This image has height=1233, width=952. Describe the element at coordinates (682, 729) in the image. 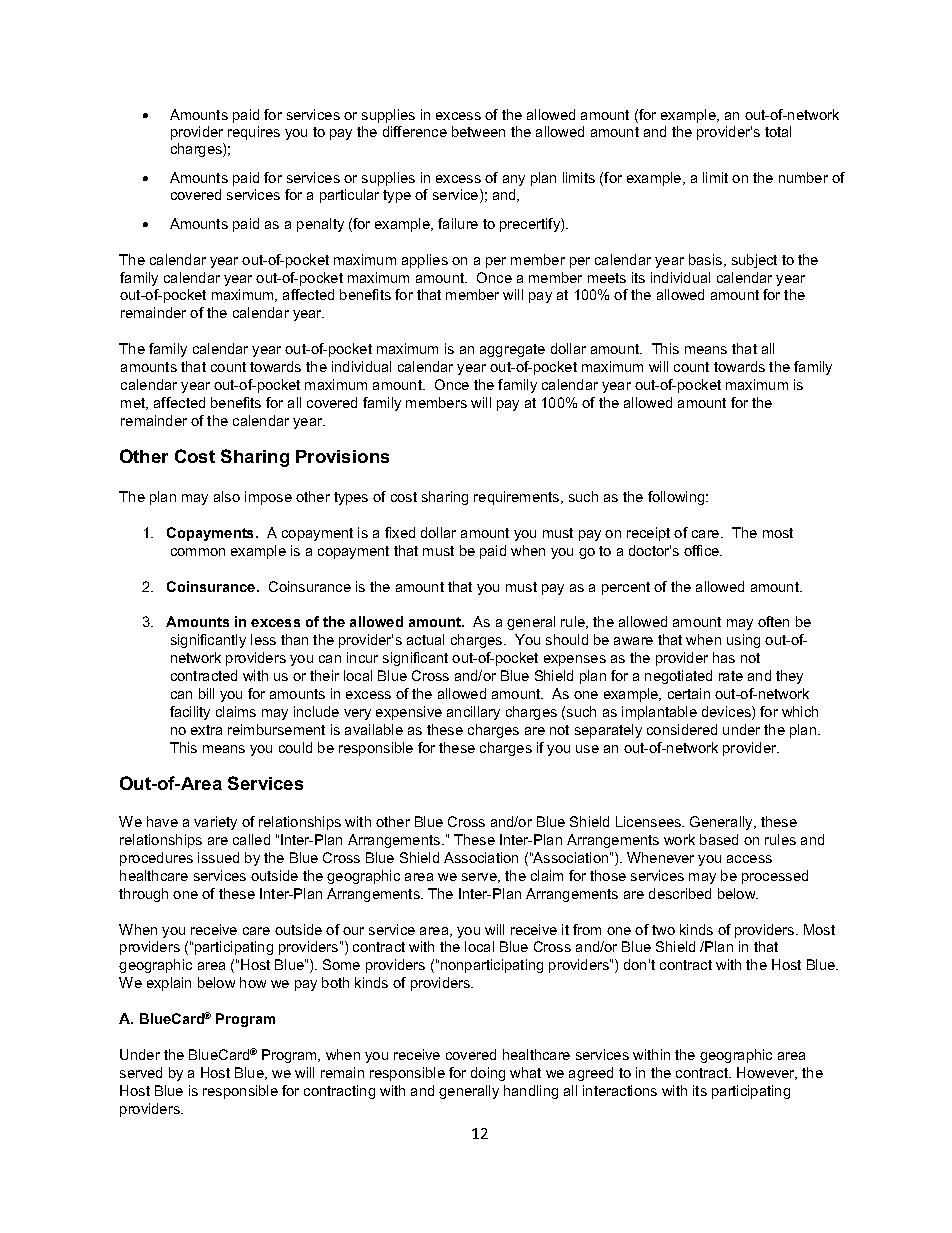

I see `considered` at that location.
